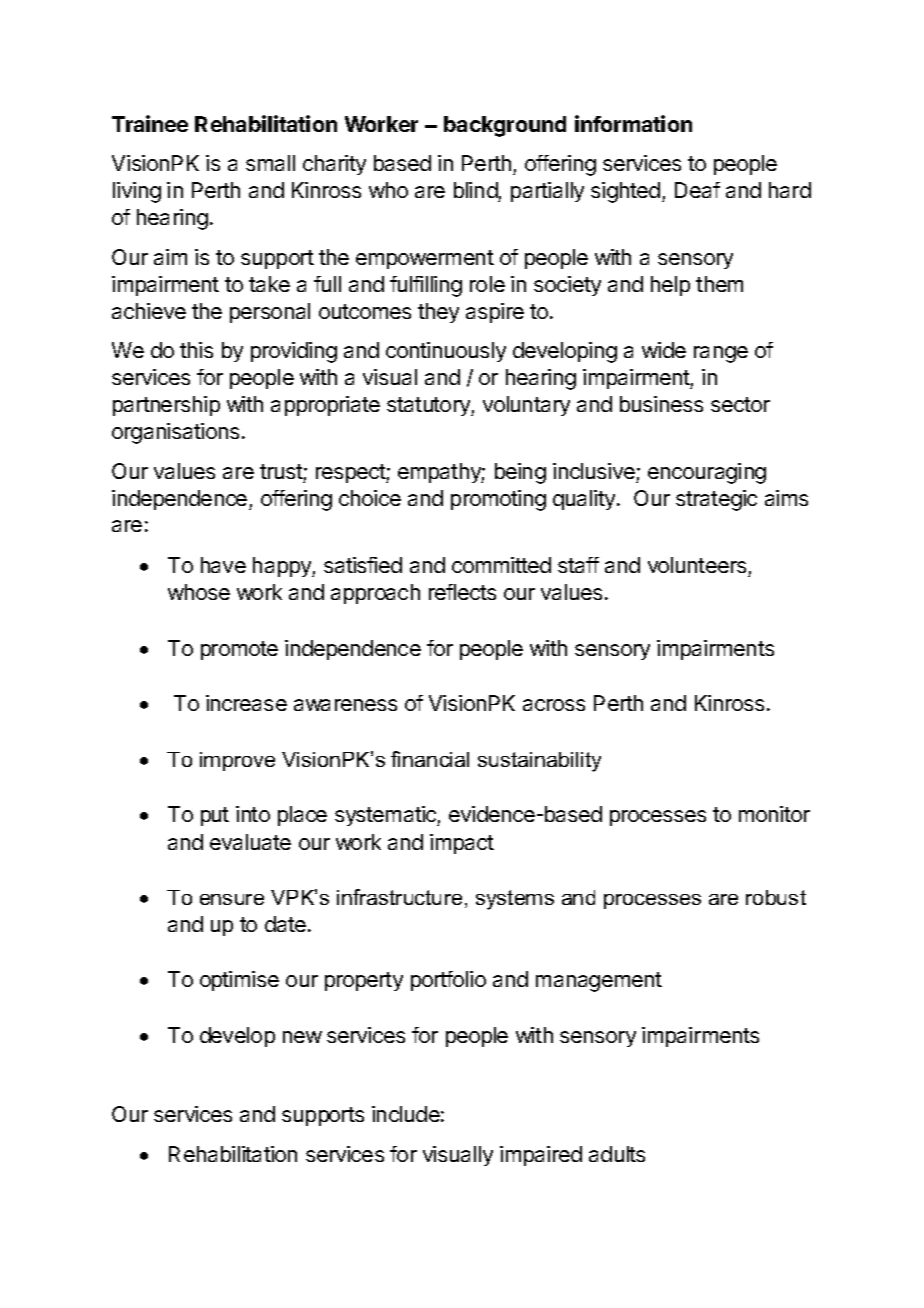  What do you see at coordinates (476, 192) in the page?
I see `blind` at bounding box center [476, 192].
